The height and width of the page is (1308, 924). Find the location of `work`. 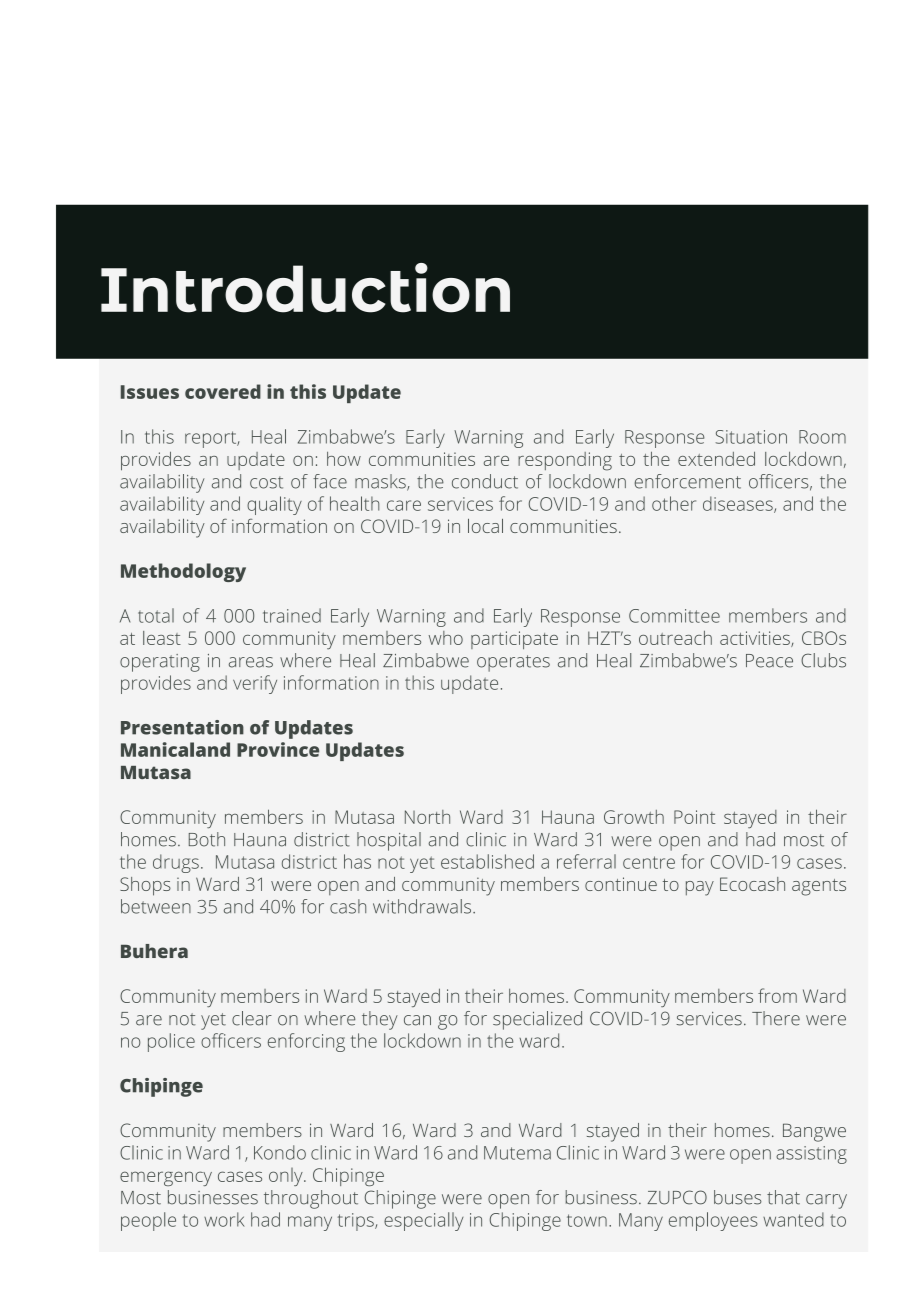

work is located at coordinates (224, 1219).
